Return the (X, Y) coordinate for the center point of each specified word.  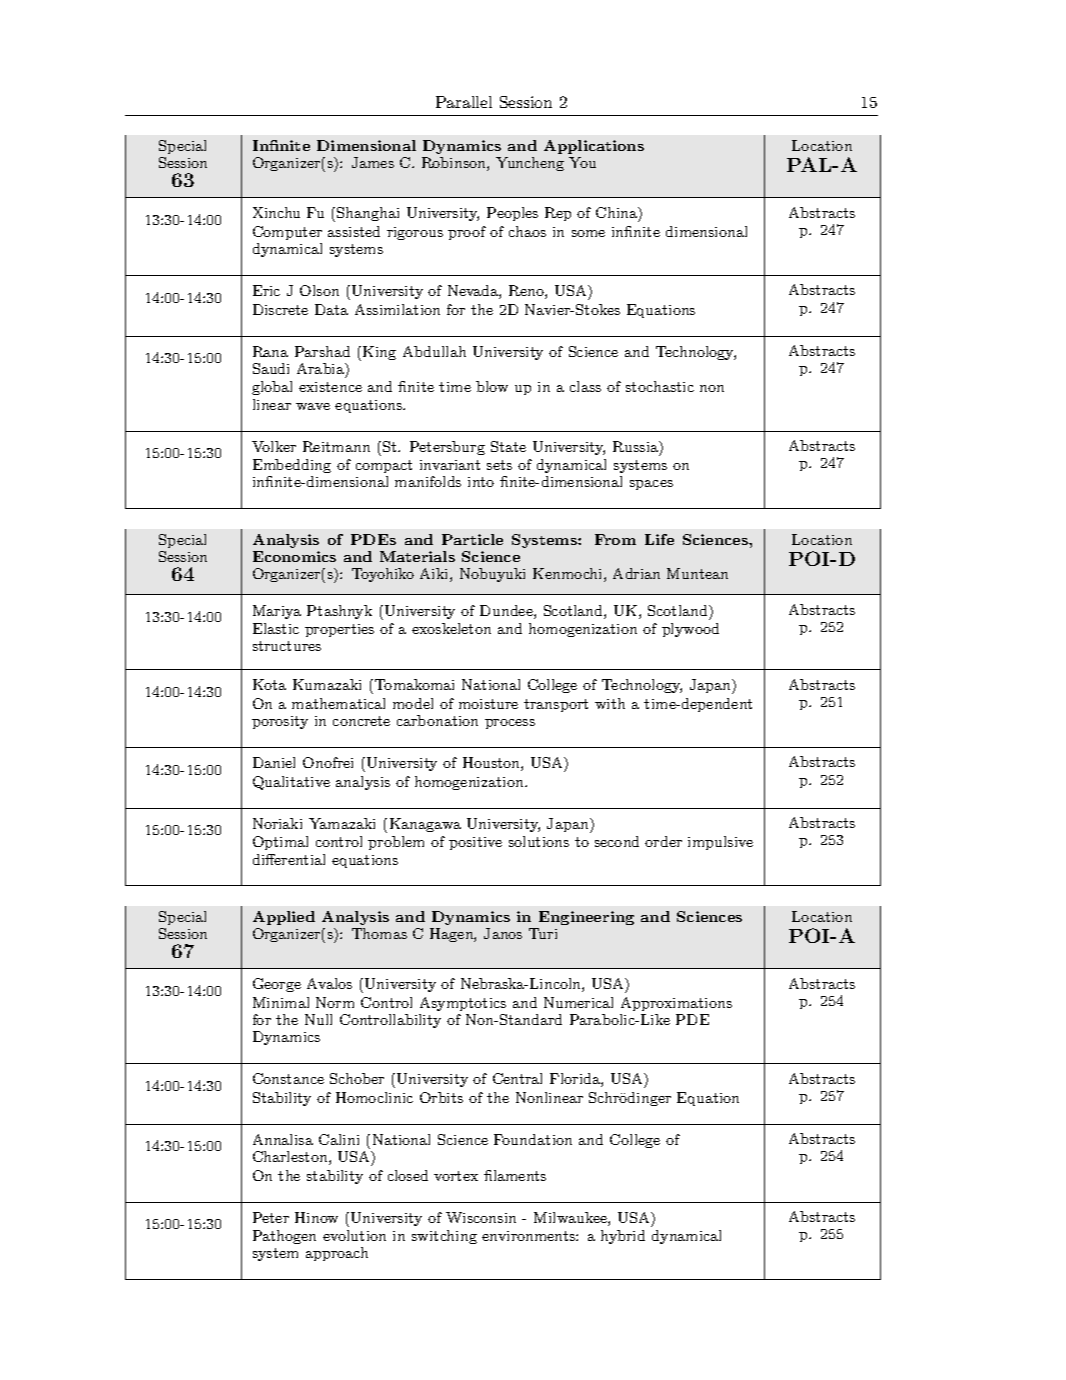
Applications (594, 147)
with (610, 703)
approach (337, 1254)
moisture (488, 704)
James (373, 162)
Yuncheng (530, 164)
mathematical (338, 703)
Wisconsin (481, 1217)
